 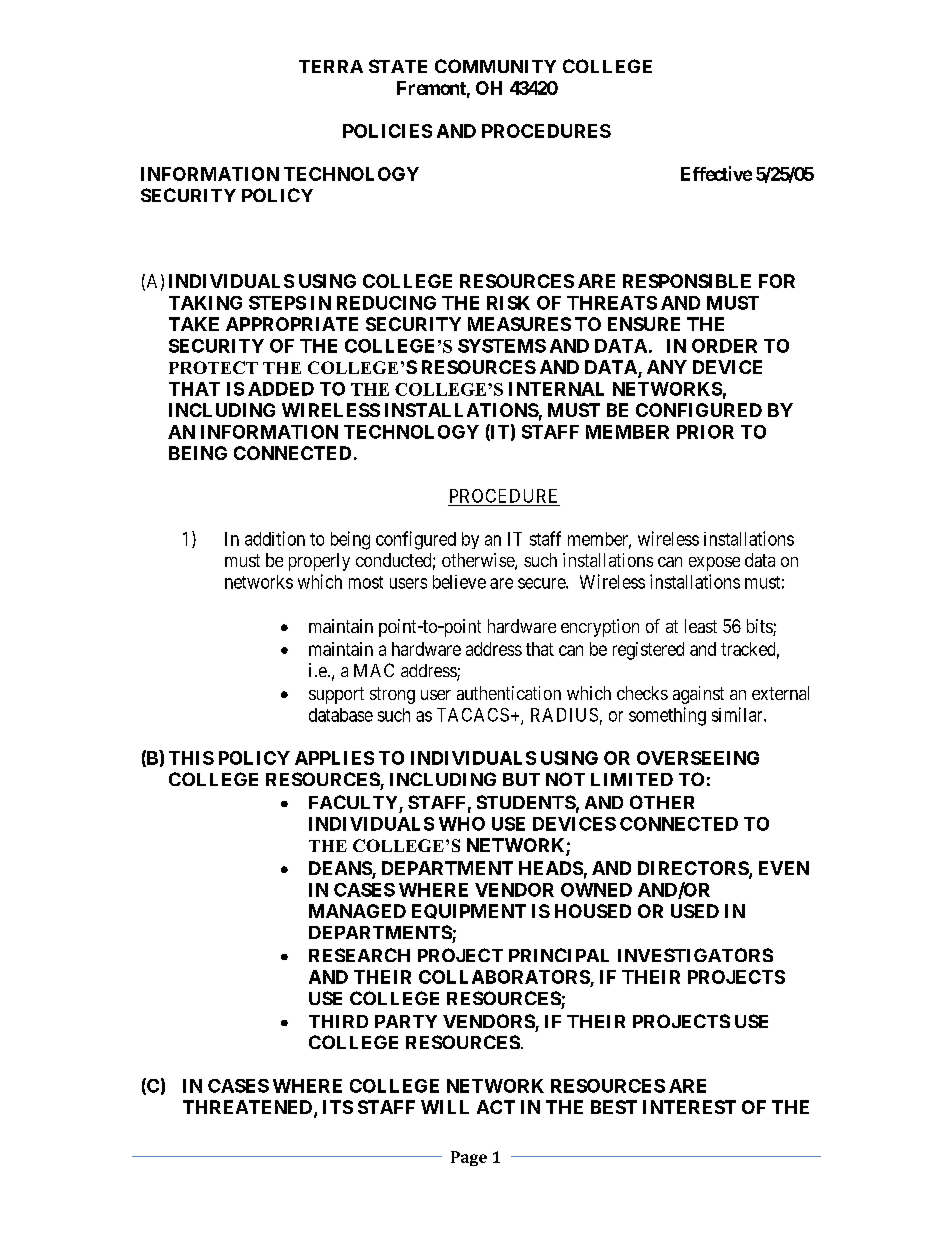 I want to click on Effective, so click(x=716, y=173).
